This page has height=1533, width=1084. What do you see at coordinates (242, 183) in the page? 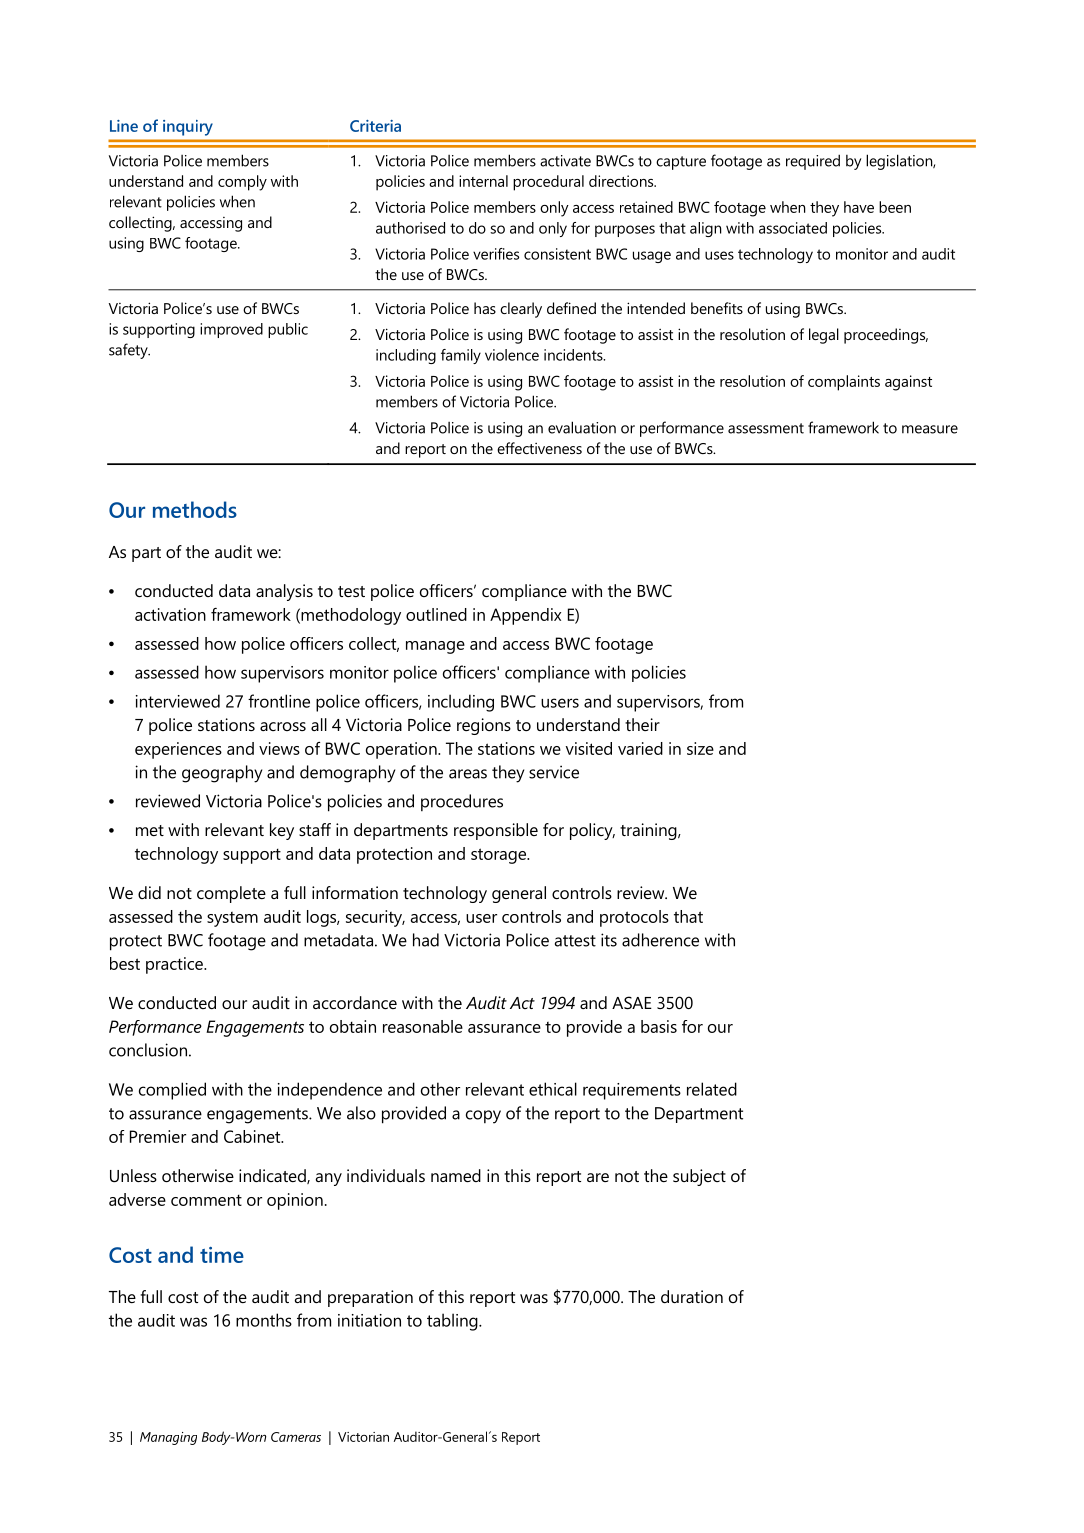
I see `comply` at bounding box center [242, 183].
